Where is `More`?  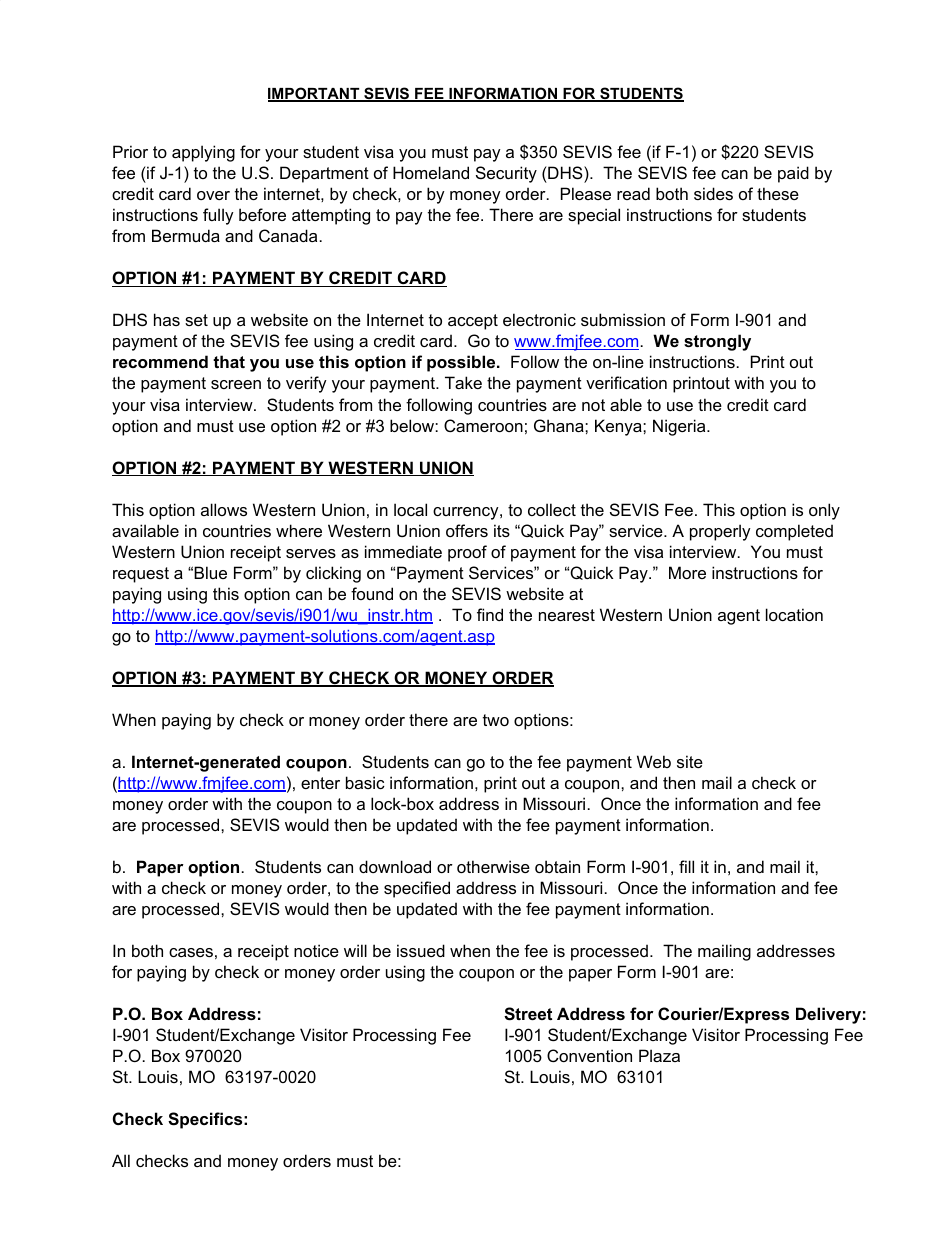
More is located at coordinates (687, 572).
